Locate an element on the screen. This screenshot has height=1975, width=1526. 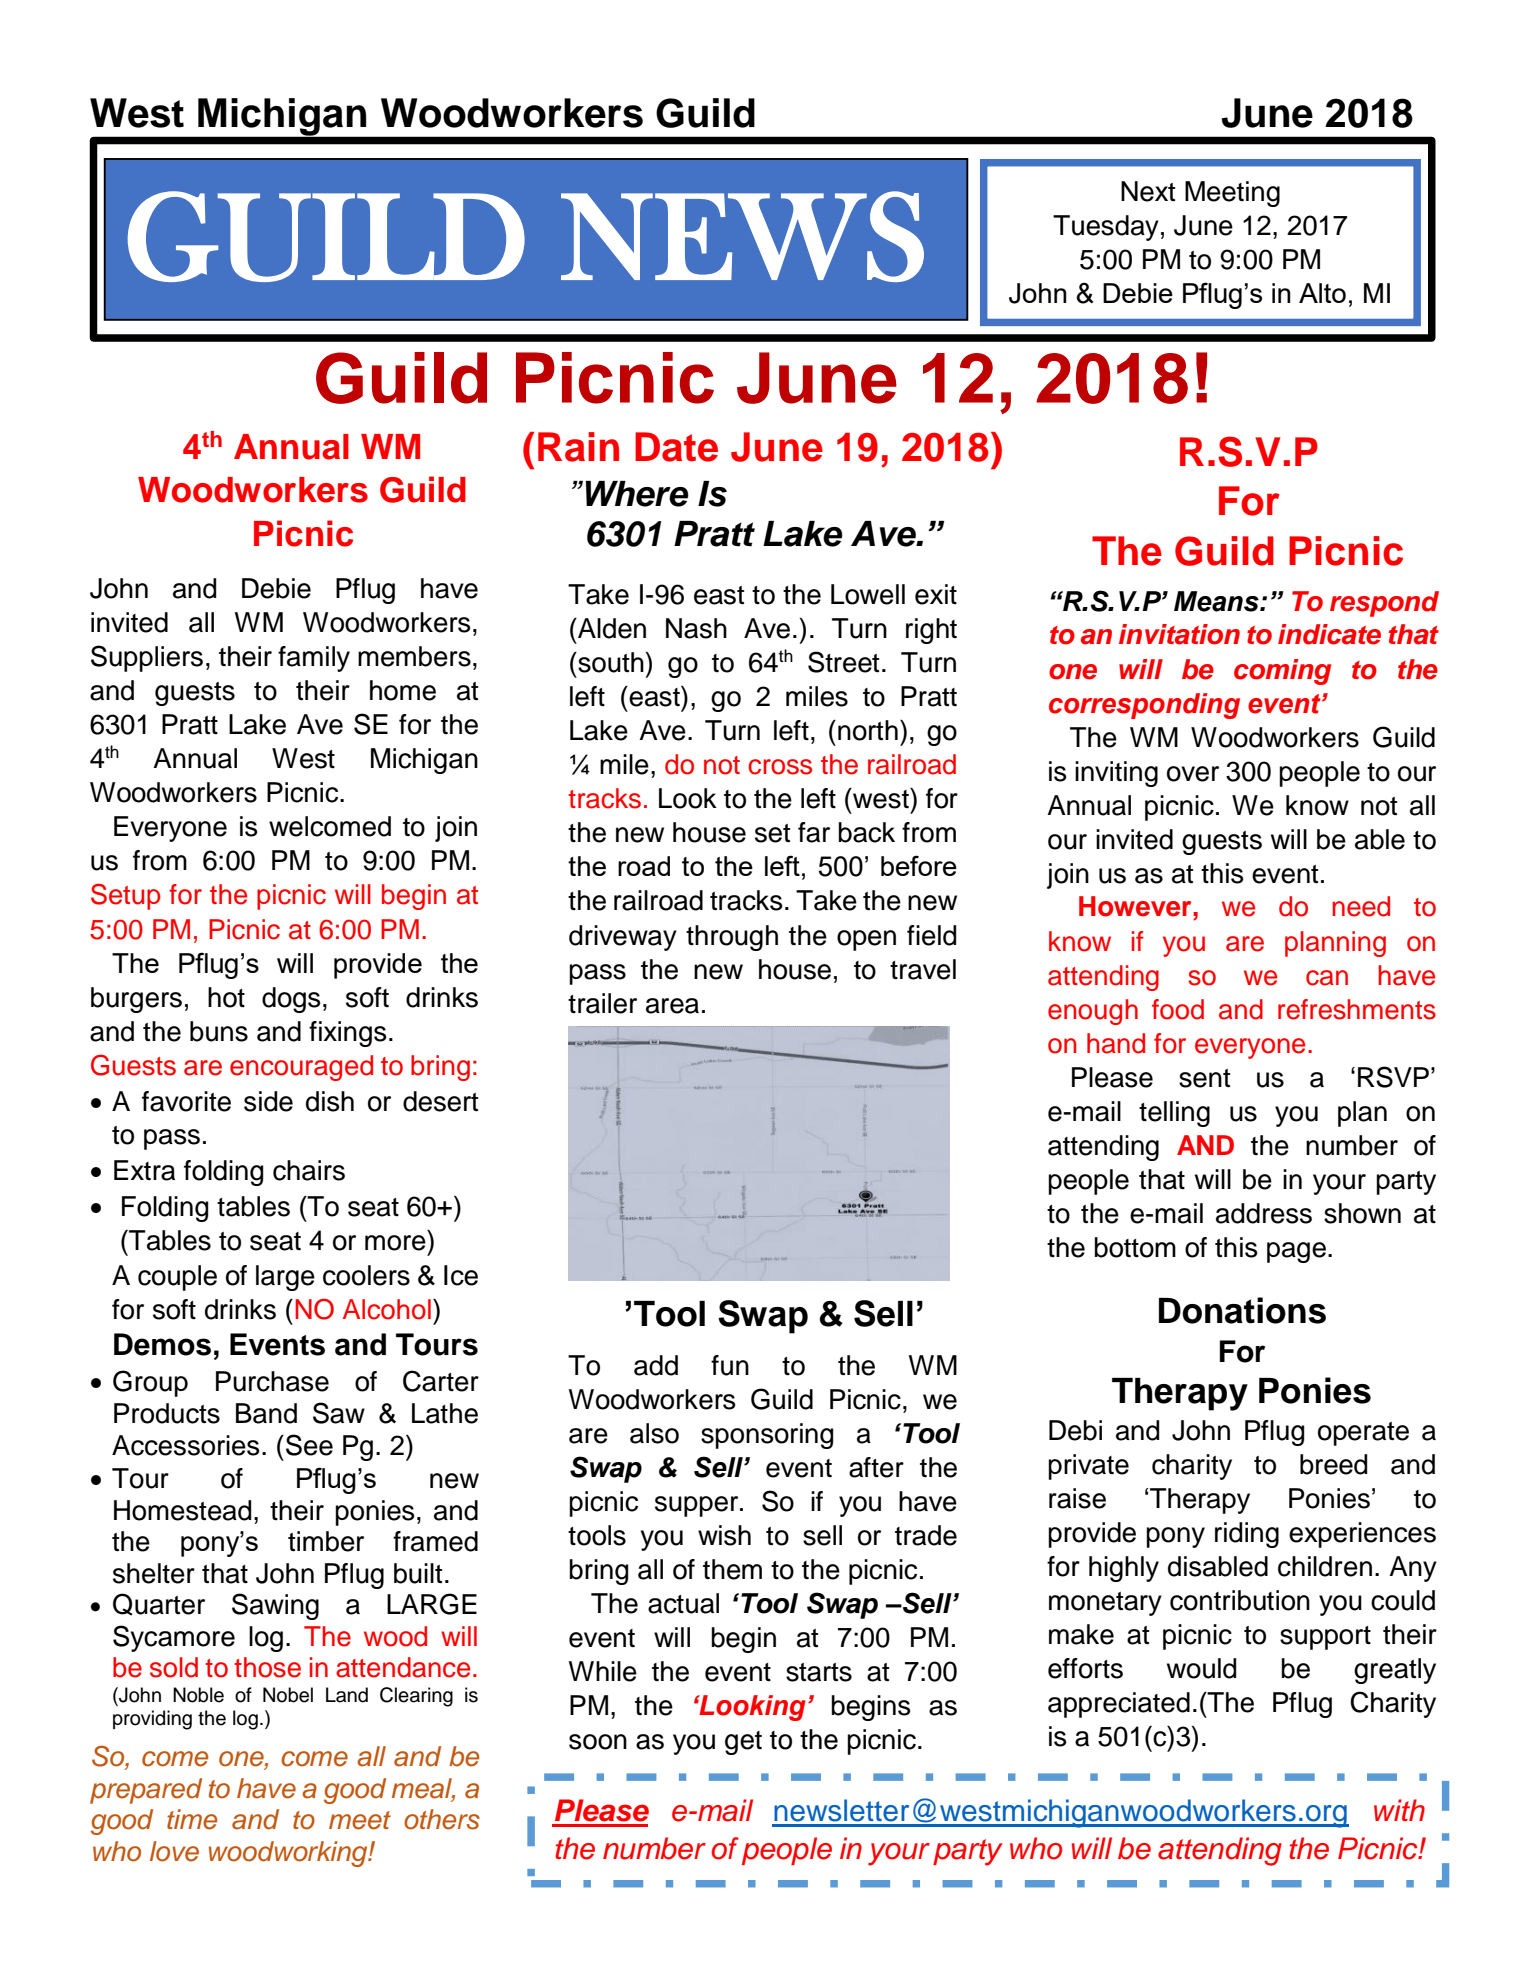
Rain is located at coordinates (578, 447).
